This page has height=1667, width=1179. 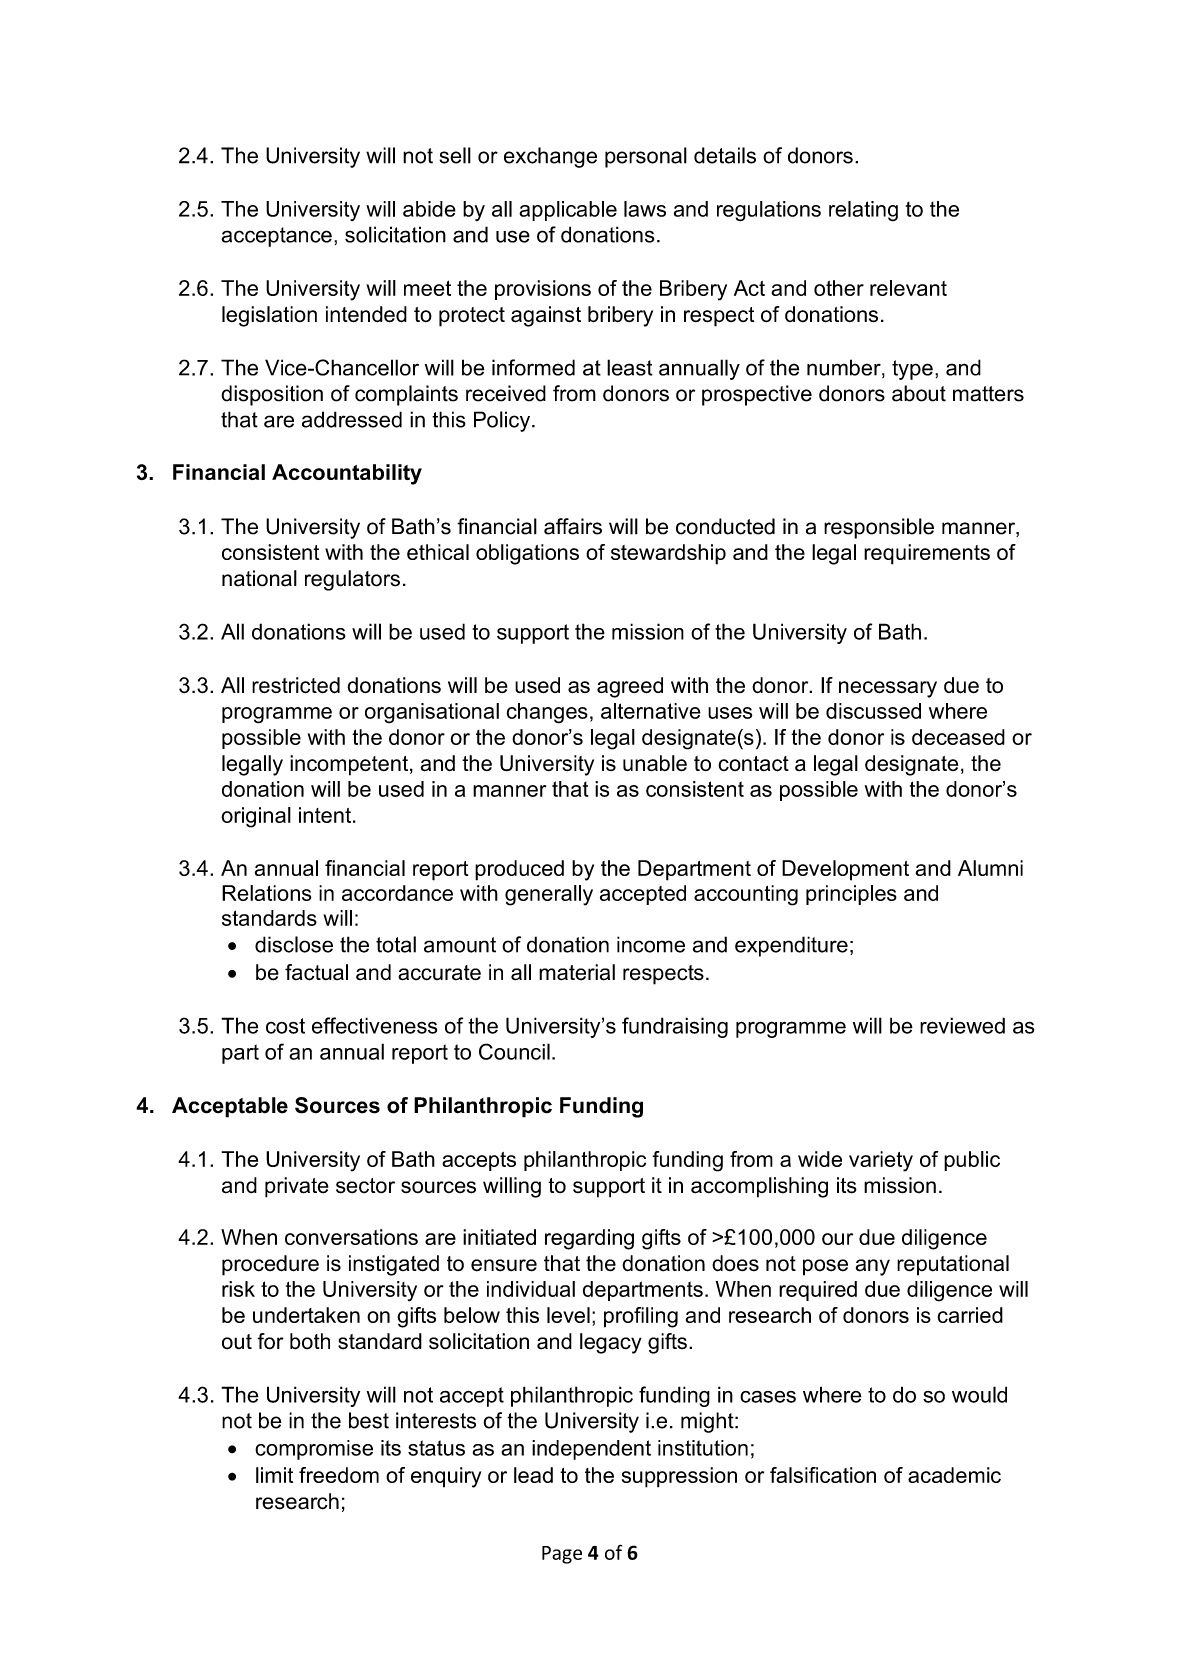 What do you see at coordinates (589, 1239) in the page?
I see `regarding` at bounding box center [589, 1239].
